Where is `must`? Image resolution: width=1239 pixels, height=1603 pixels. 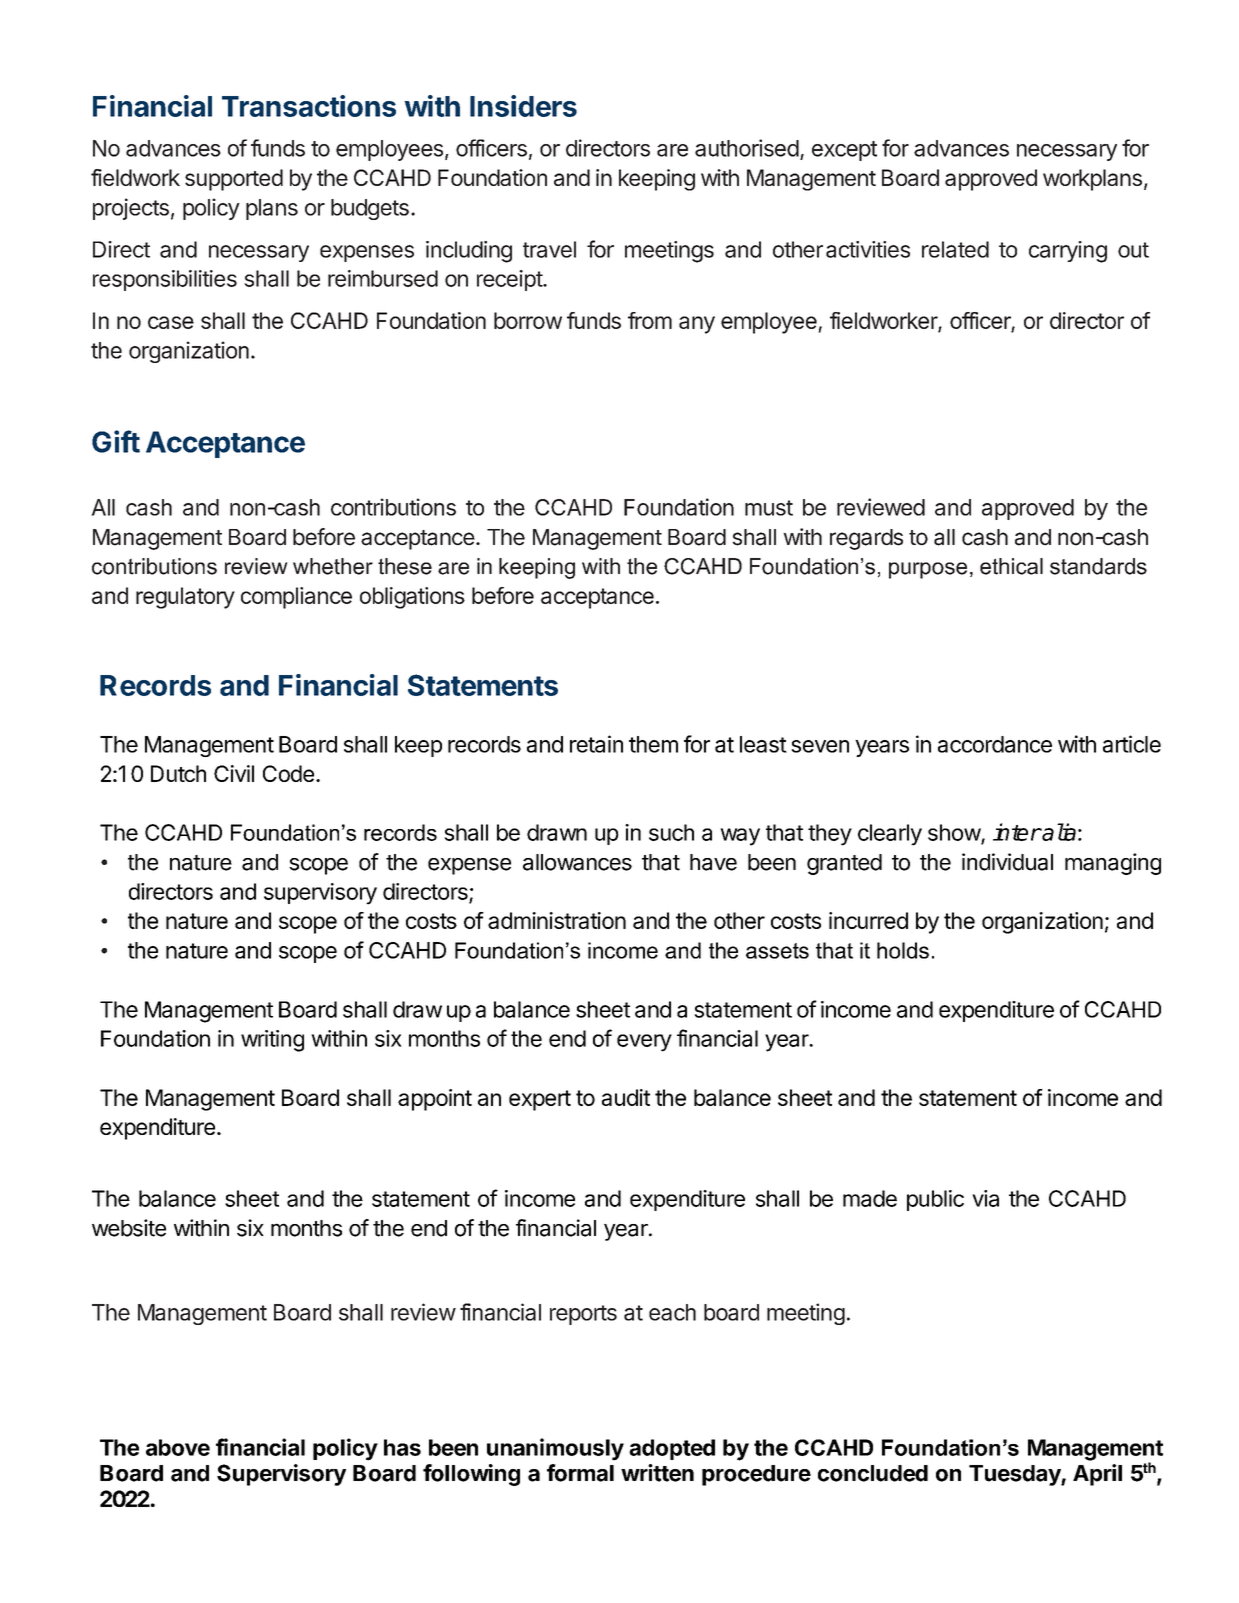 must is located at coordinates (769, 508).
